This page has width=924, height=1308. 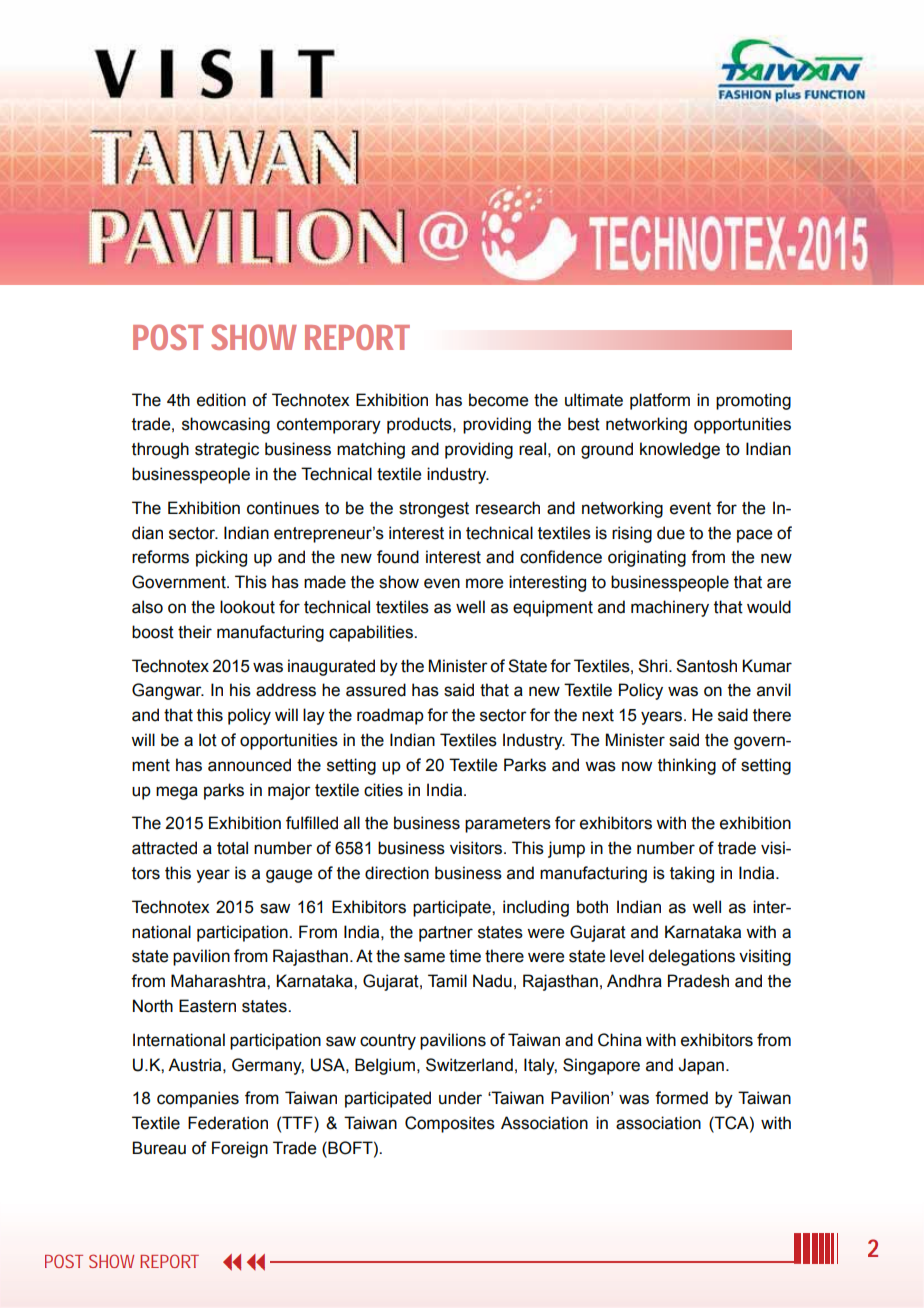 I want to click on announced, so click(x=249, y=765).
